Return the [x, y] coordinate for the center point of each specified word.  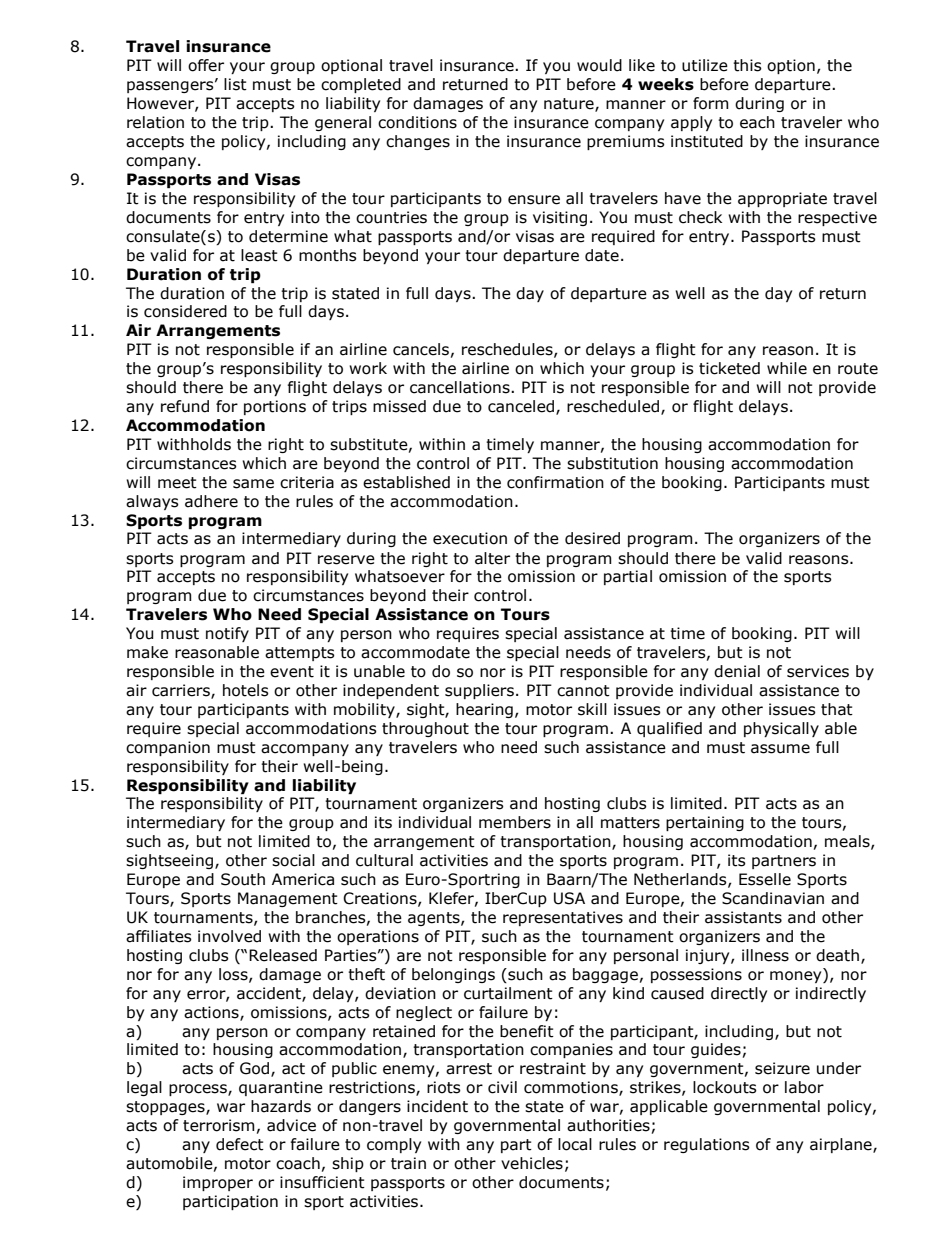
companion [168, 748]
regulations [707, 1145]
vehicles [532, 1163]
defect [240, 1144]
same [253, 484]
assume [780, 749]
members [515, 822]
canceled [522, 407]
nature [570, 105]
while [787, 368]
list [235, 84]
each [757, 122]
